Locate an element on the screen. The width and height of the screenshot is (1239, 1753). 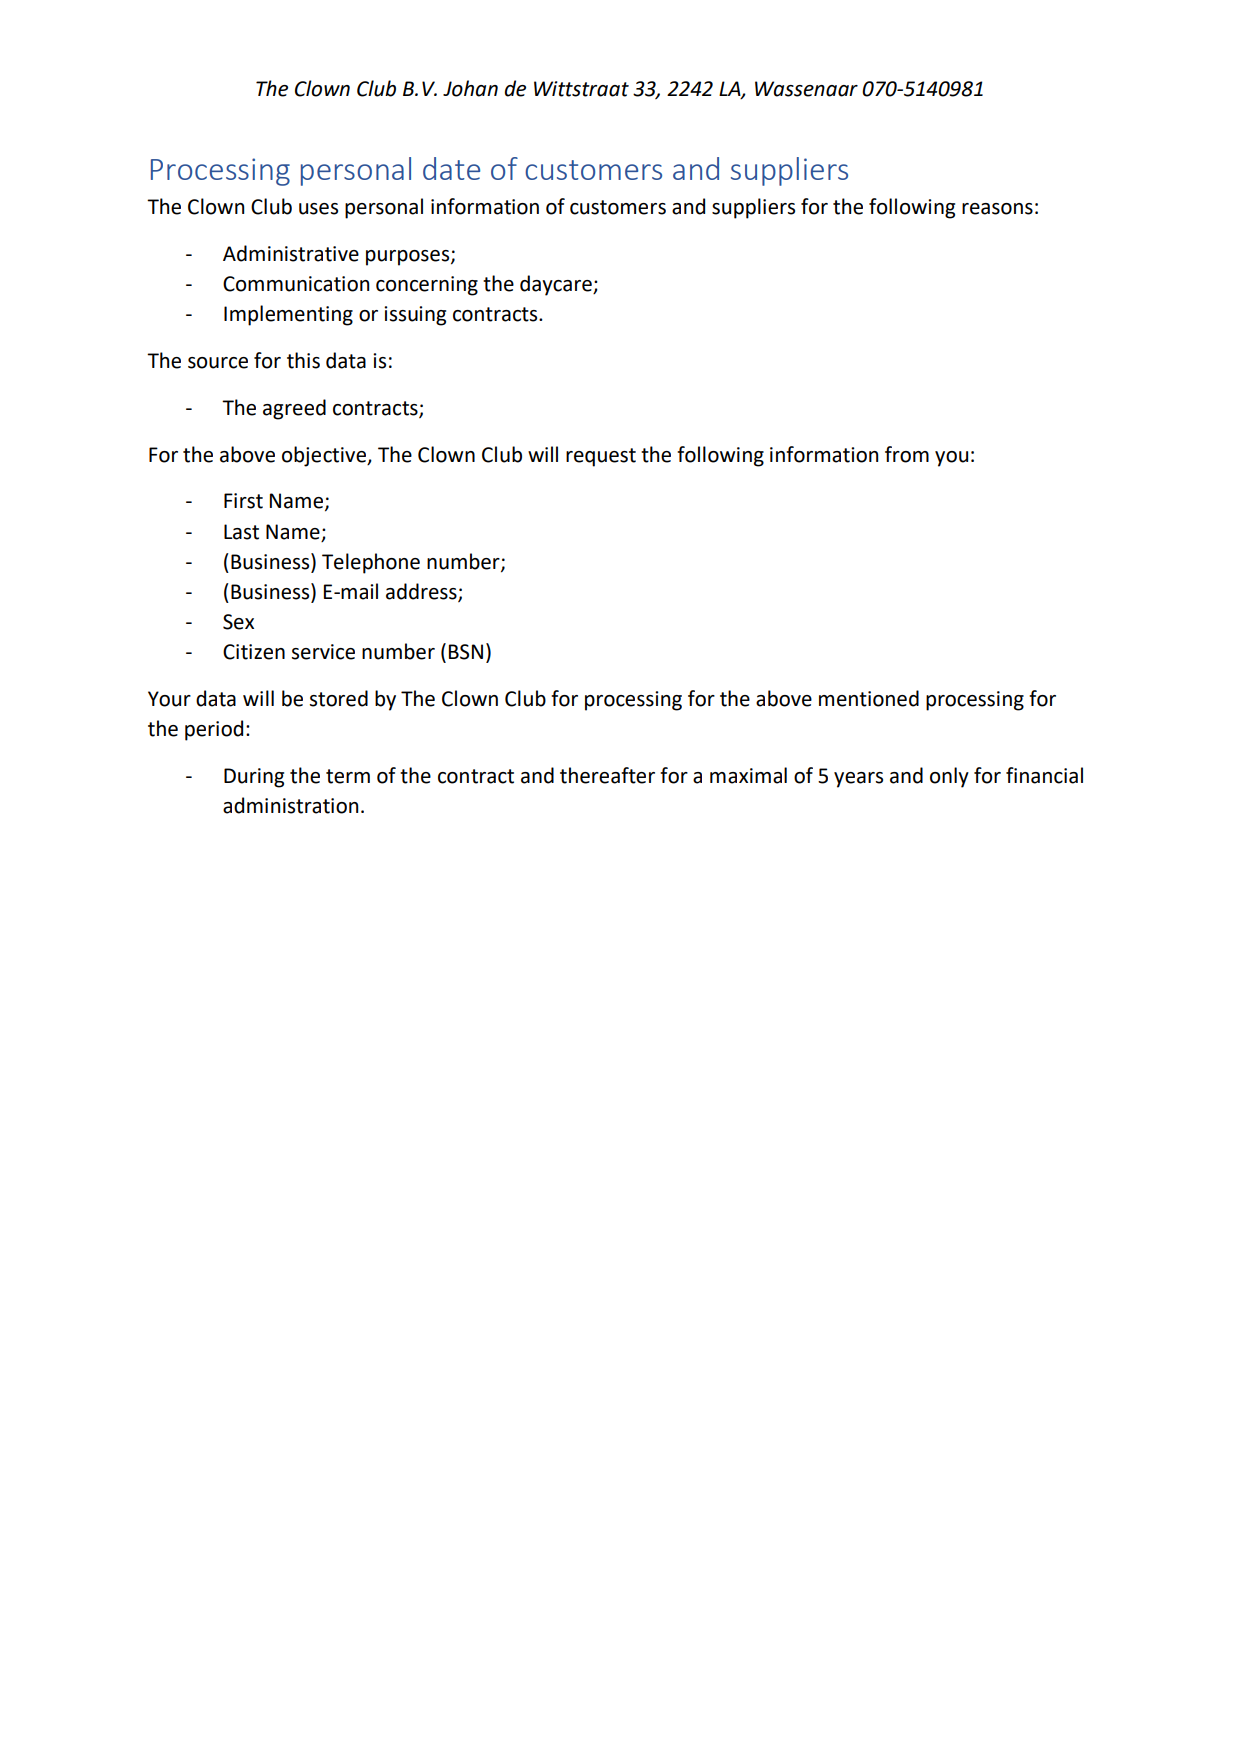
address is located at coordinates (422, 592).
